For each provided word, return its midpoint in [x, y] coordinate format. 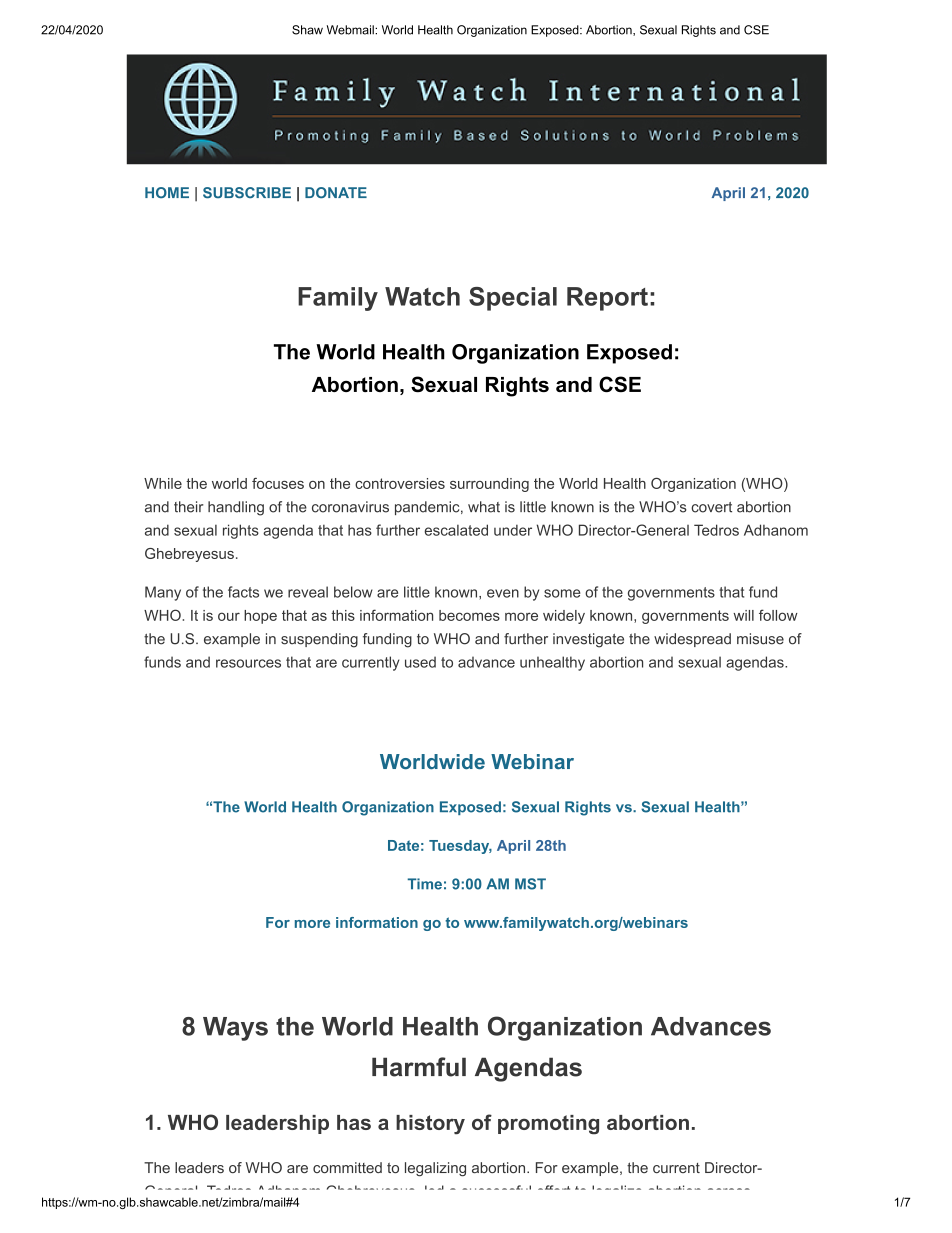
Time [424, 884]
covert [711, 507]
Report [607, 299]
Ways [235, 1029]
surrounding [489, 485]
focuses [278, 483]
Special [513, 299]
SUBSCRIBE [247, 193]
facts [243, 592]
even [503, 593]
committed [347, 1167]
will [743, 615]
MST [530, 884]
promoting [548, 1125]
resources [248, 663]
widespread [692, 640]
